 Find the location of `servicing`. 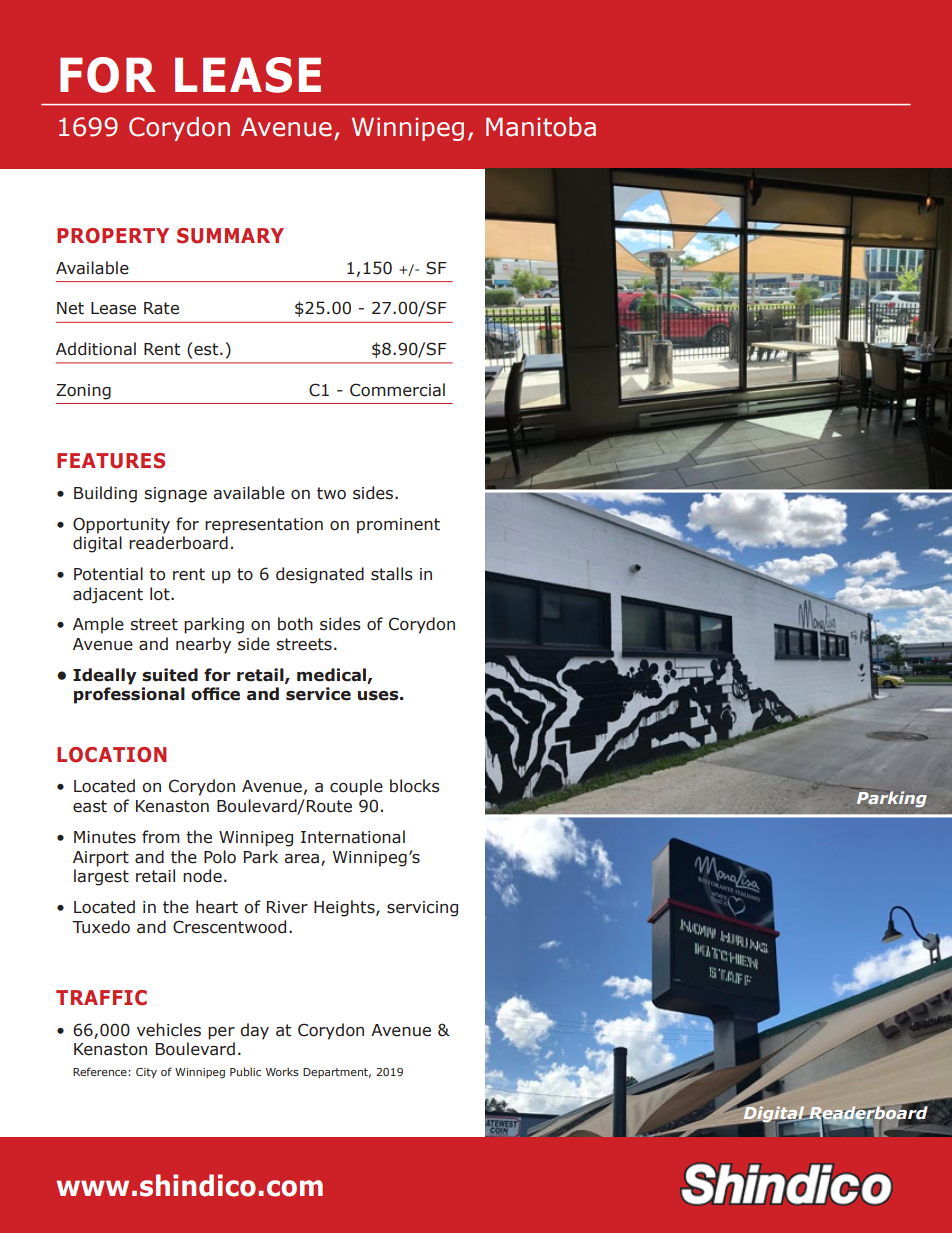

servicing is located at coordinates (422, 909).
